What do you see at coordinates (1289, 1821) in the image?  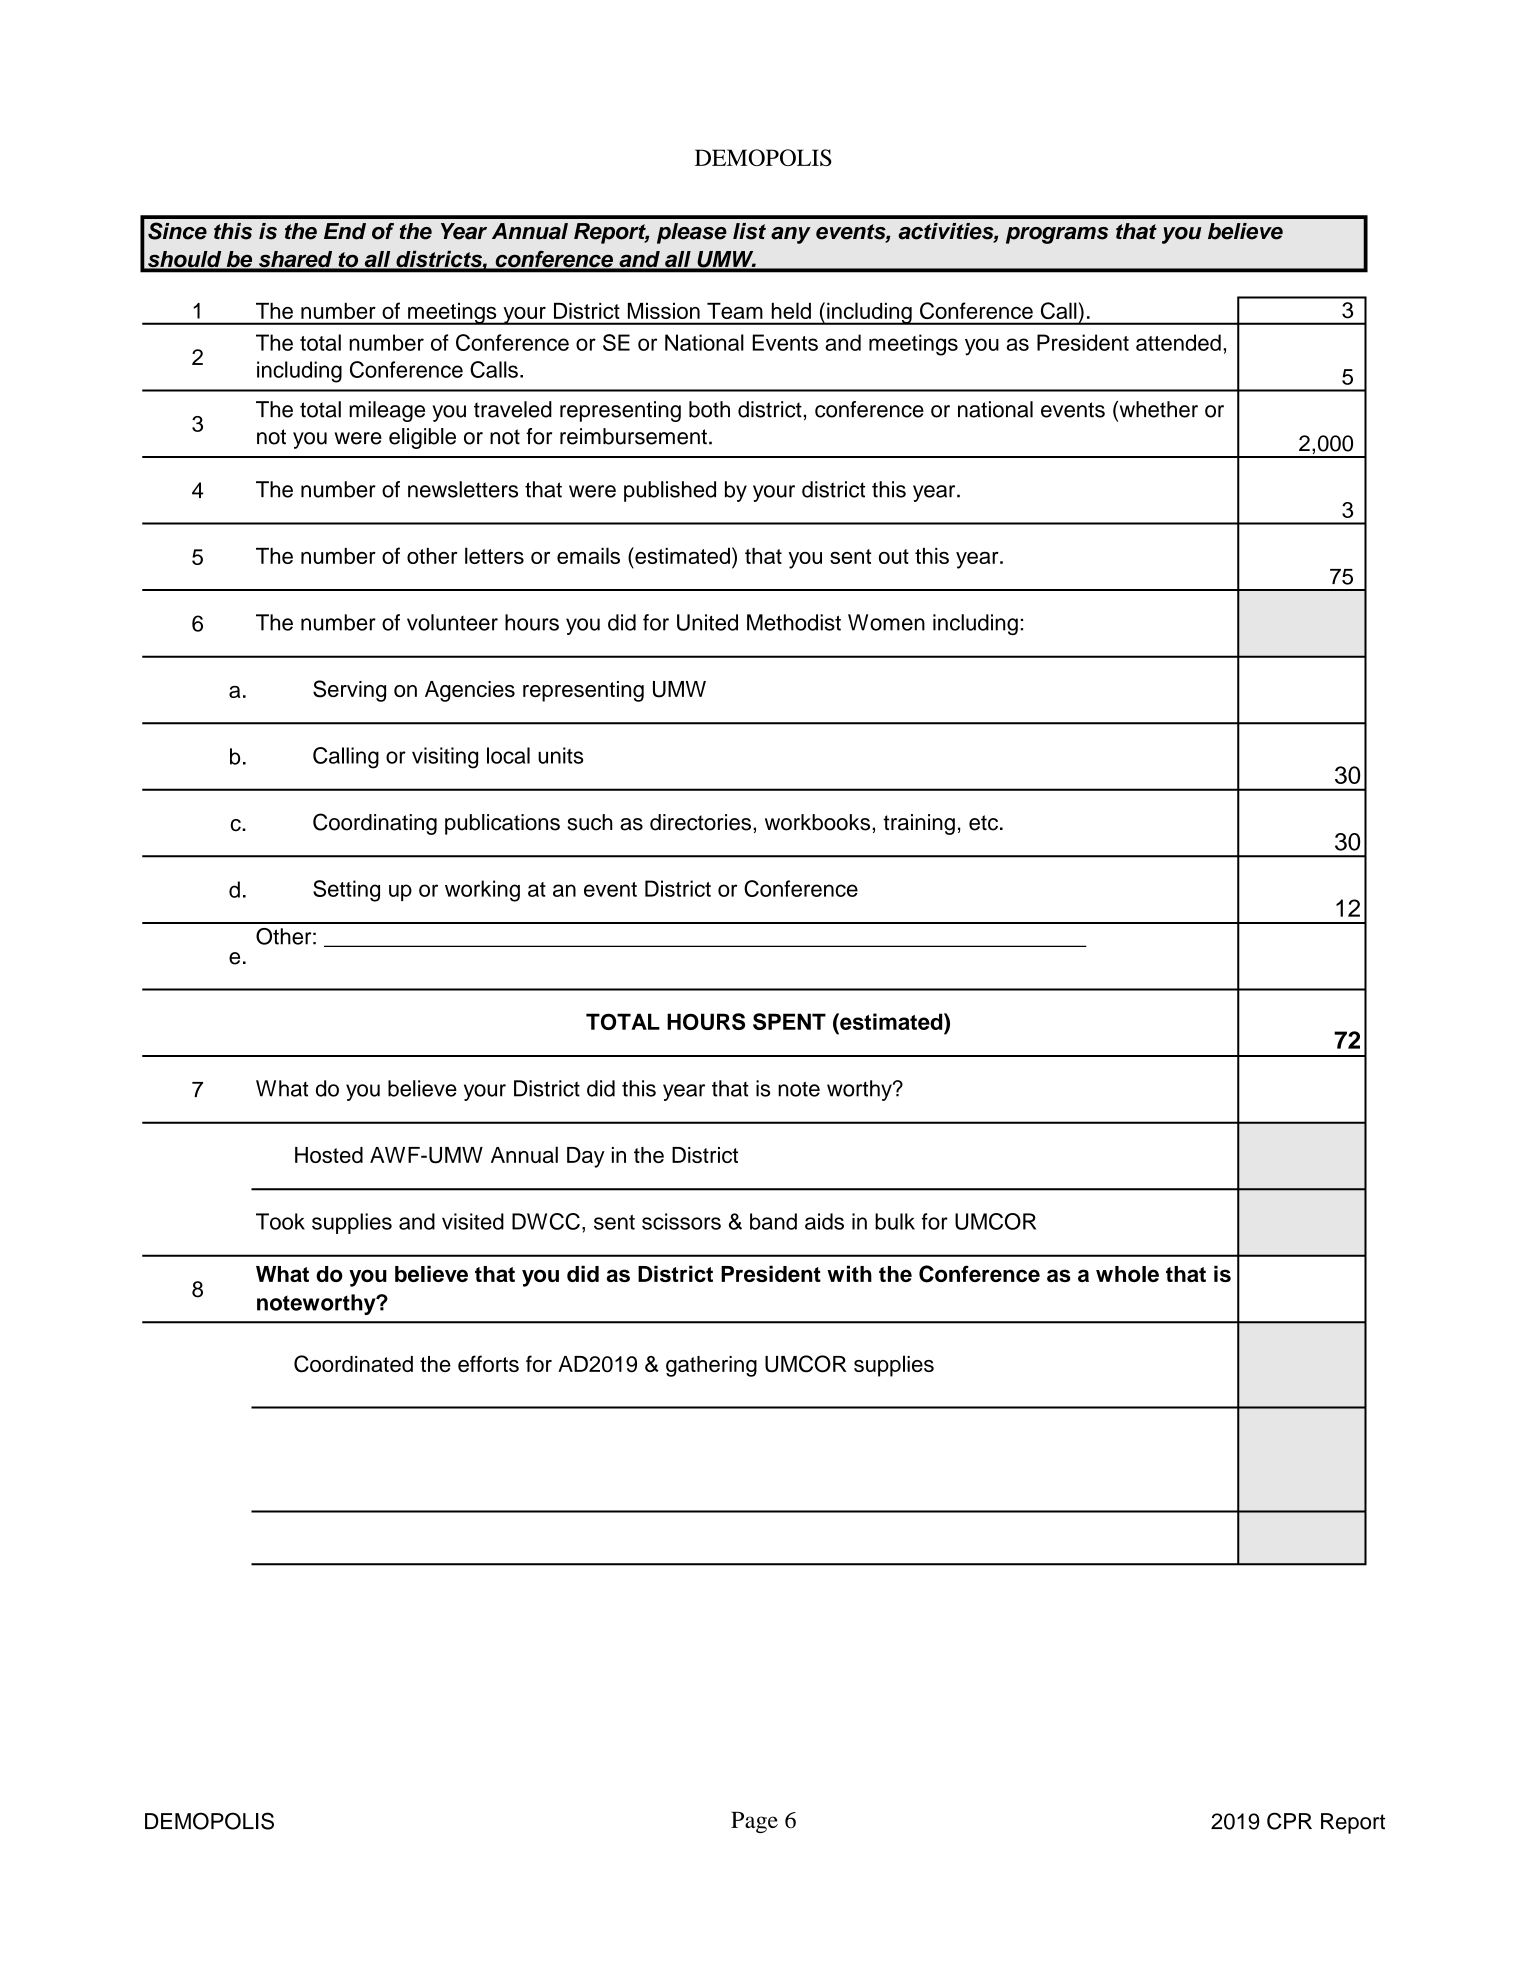 I see `CPR` at bounding box center [1289, 1821].
